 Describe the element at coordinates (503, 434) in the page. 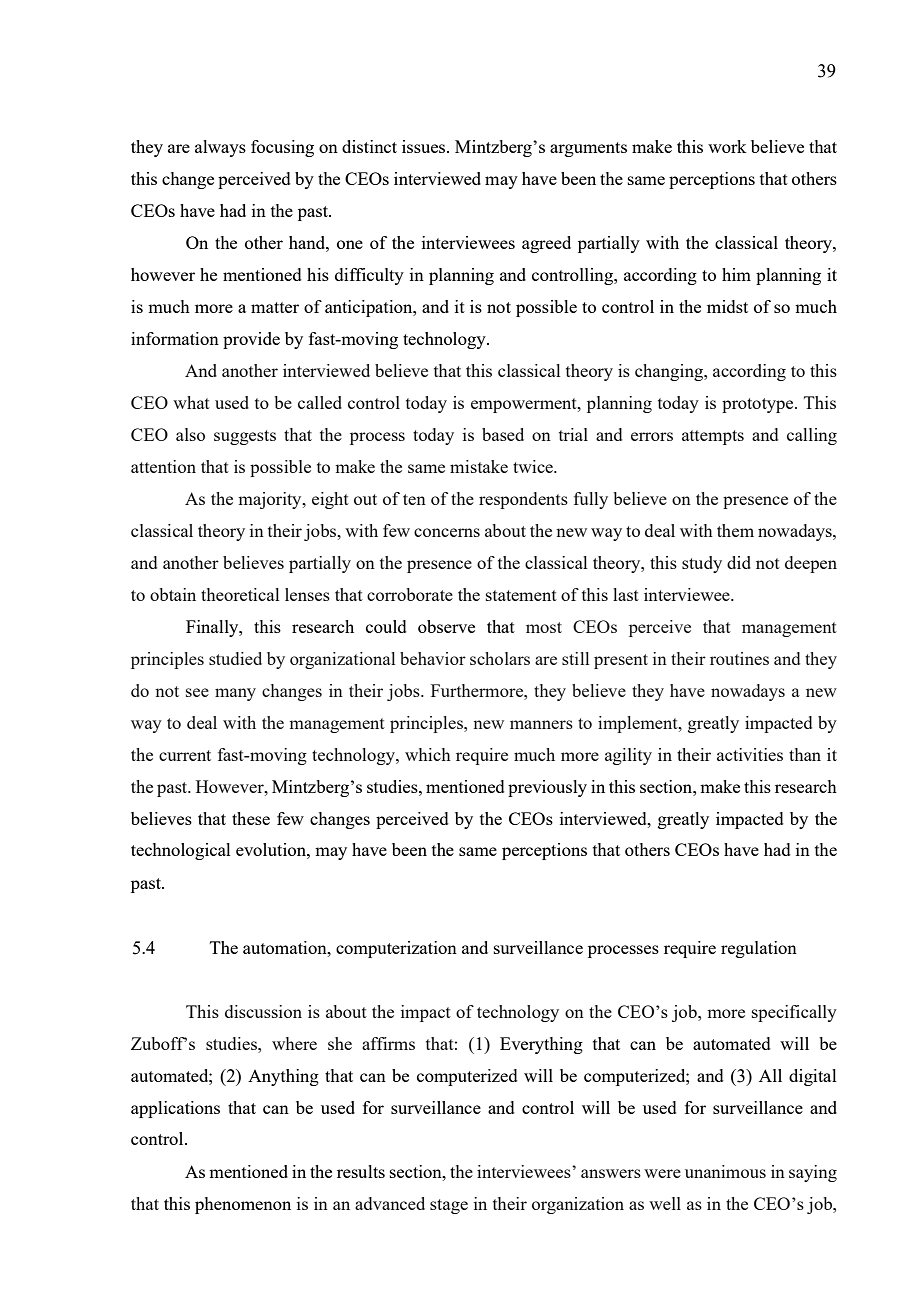

I see `based` at that location.
